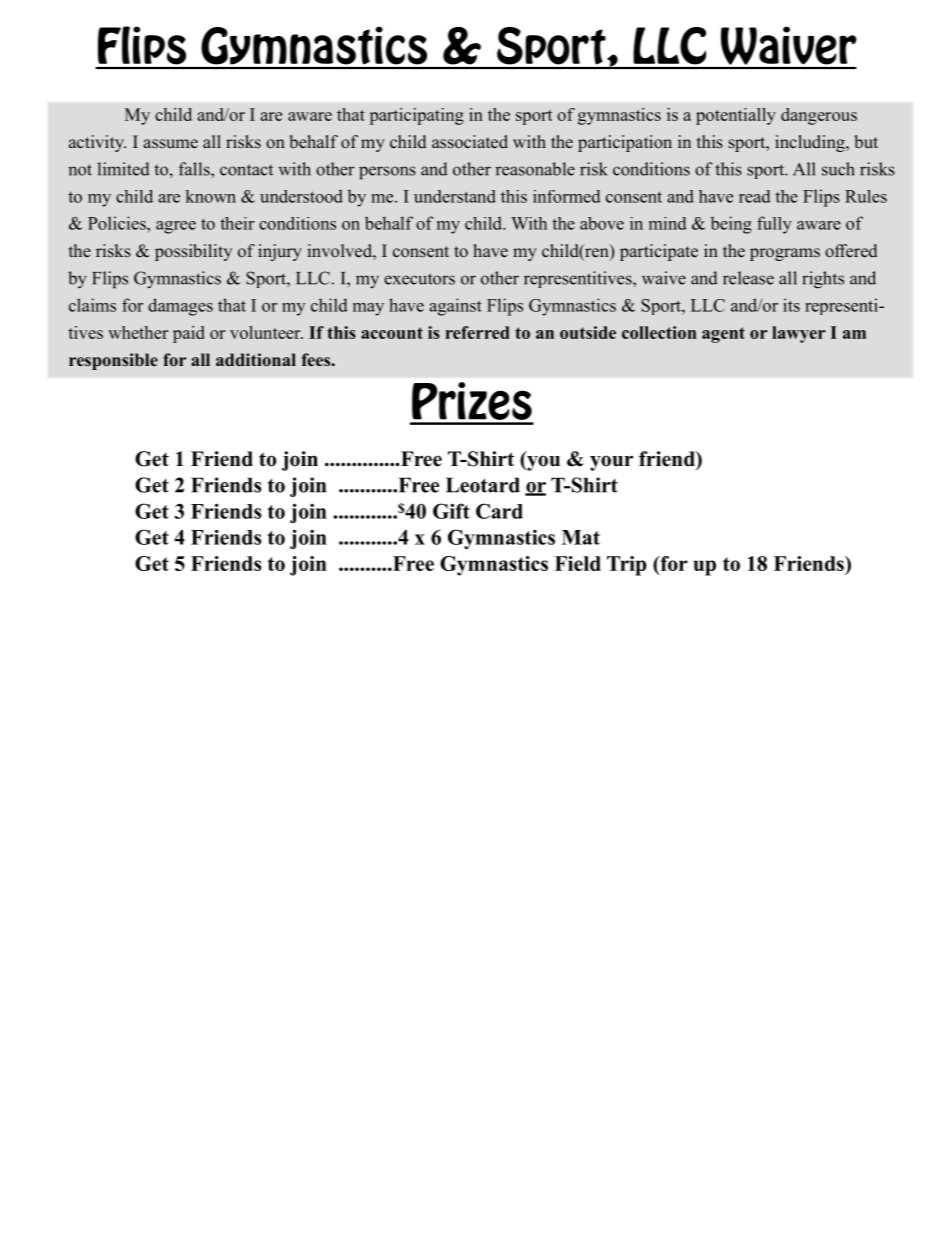  Describe the element at coordinates (419, 279) in the page. I see `executors` at that location.
